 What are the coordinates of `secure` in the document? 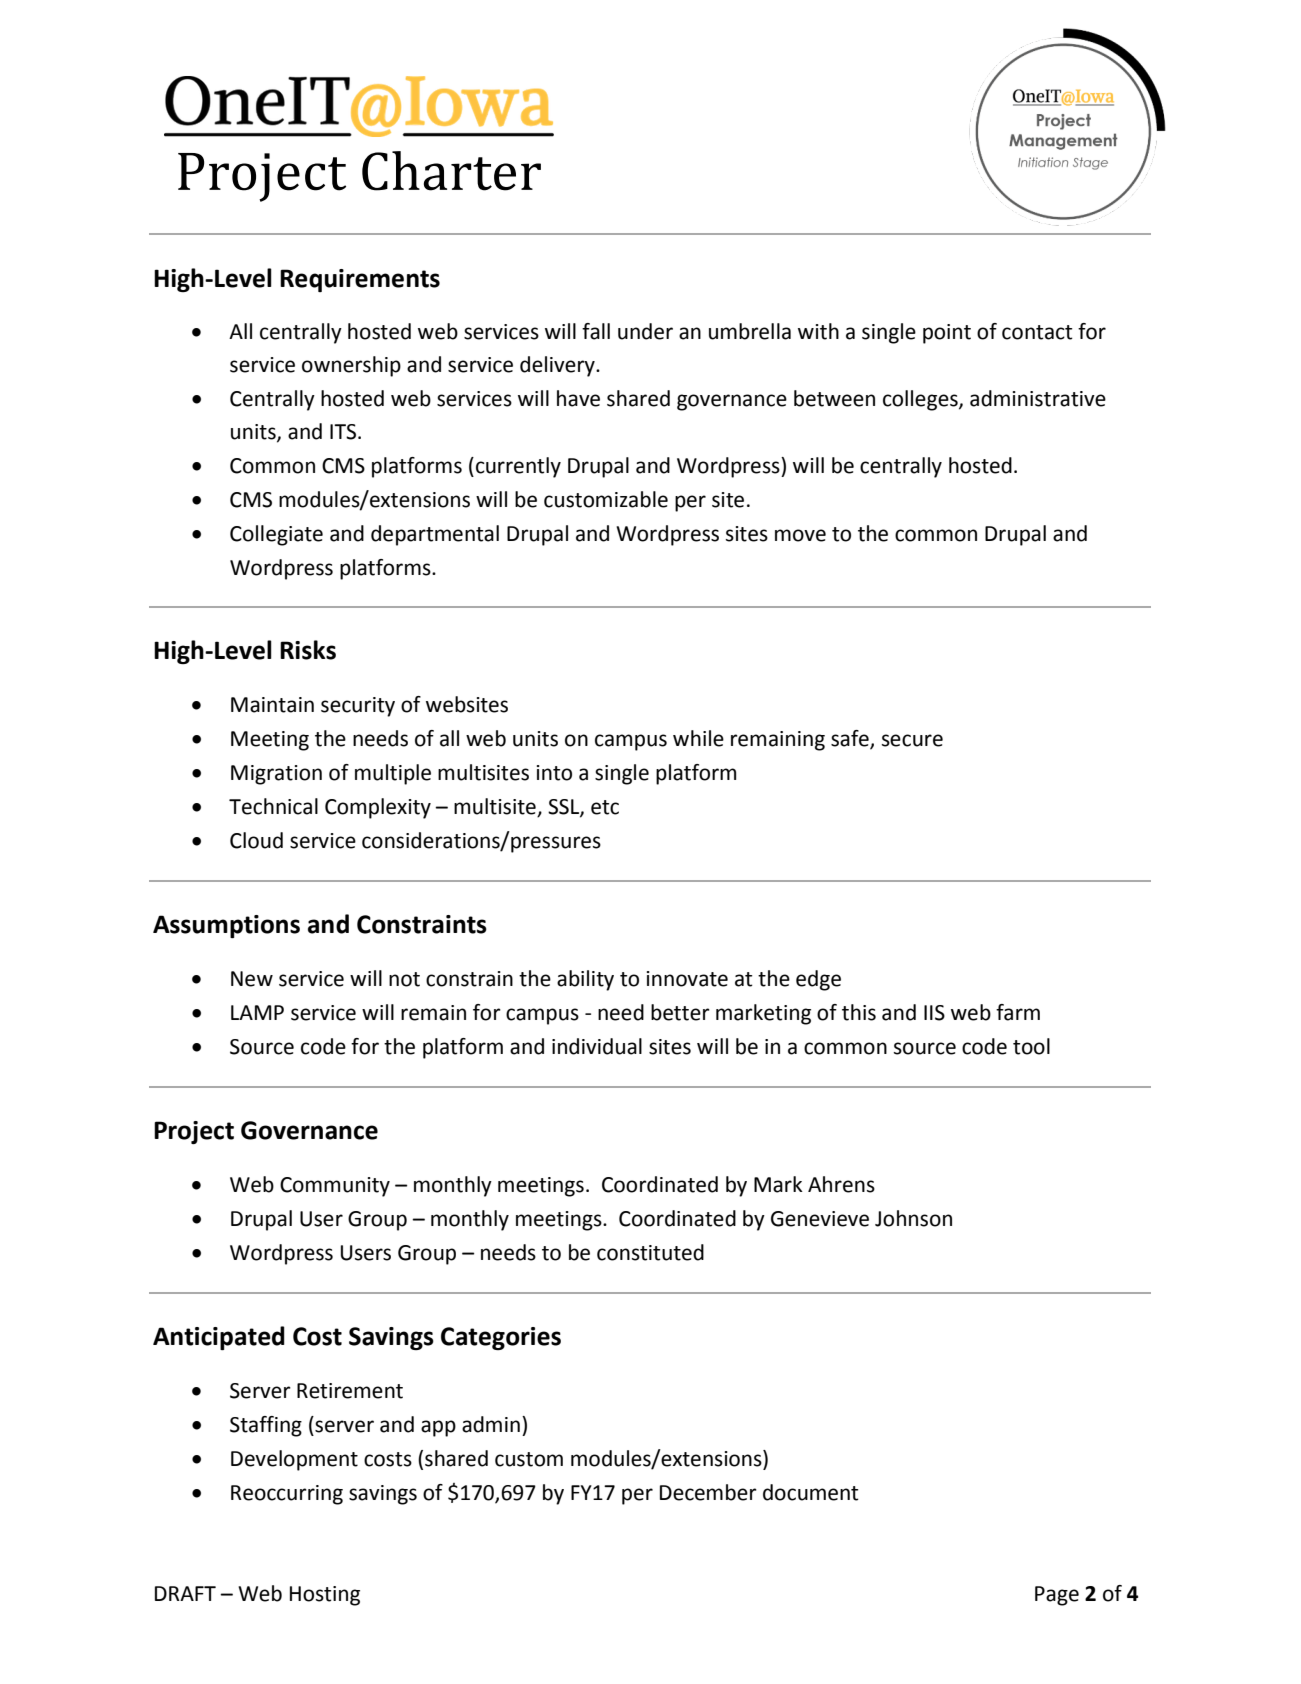 It's located at (912, 740).
